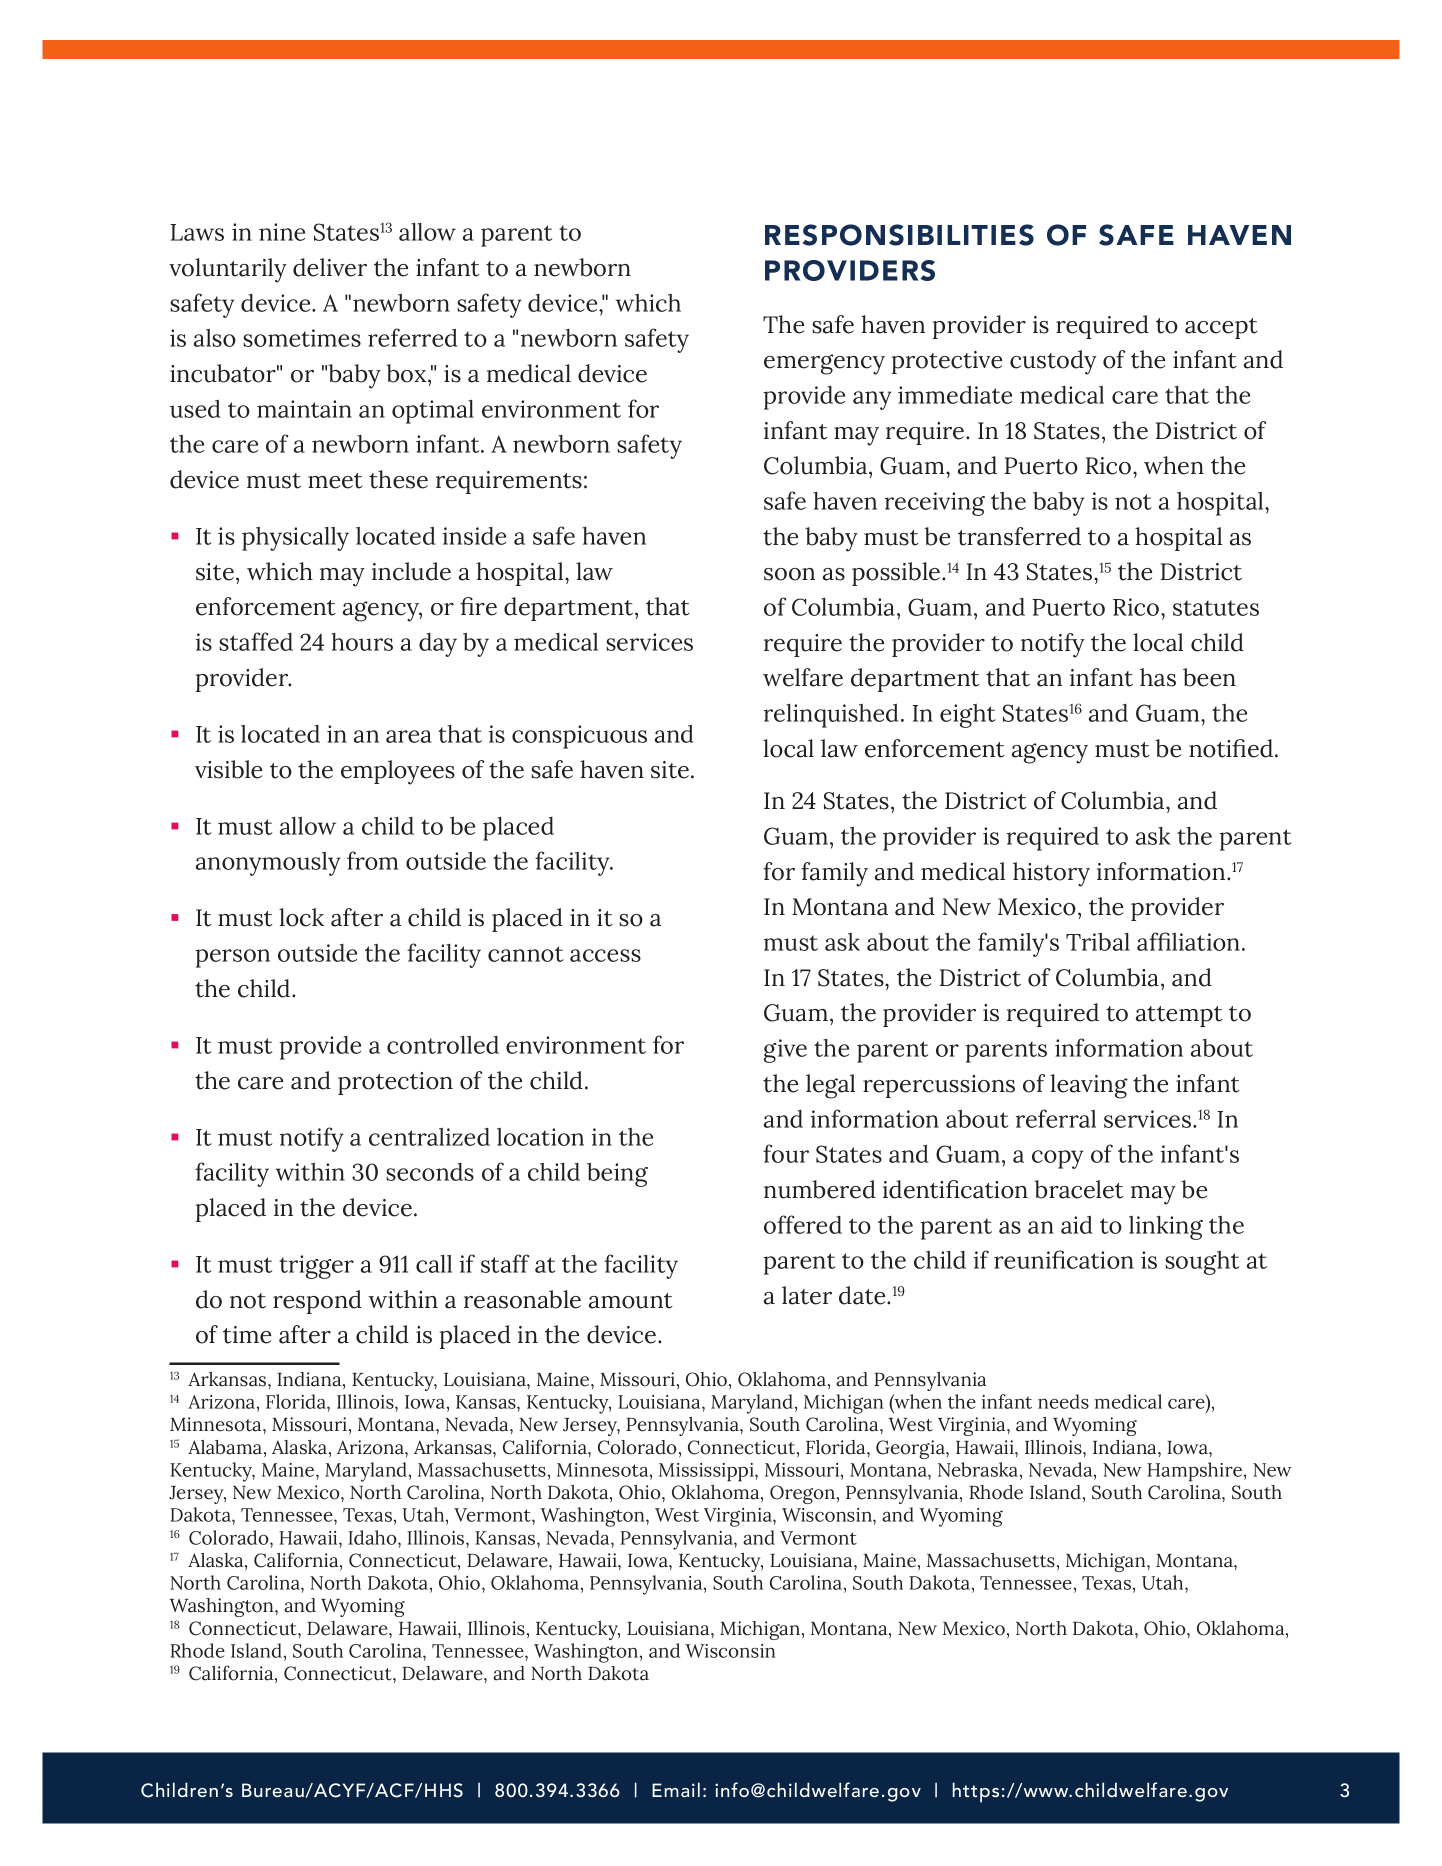 The height and width of the screenshot is (1866, 1442). What do you see at coordinates (330, 267) in the screenshot?
I see `deliver` at bounding box center [330, 267].
